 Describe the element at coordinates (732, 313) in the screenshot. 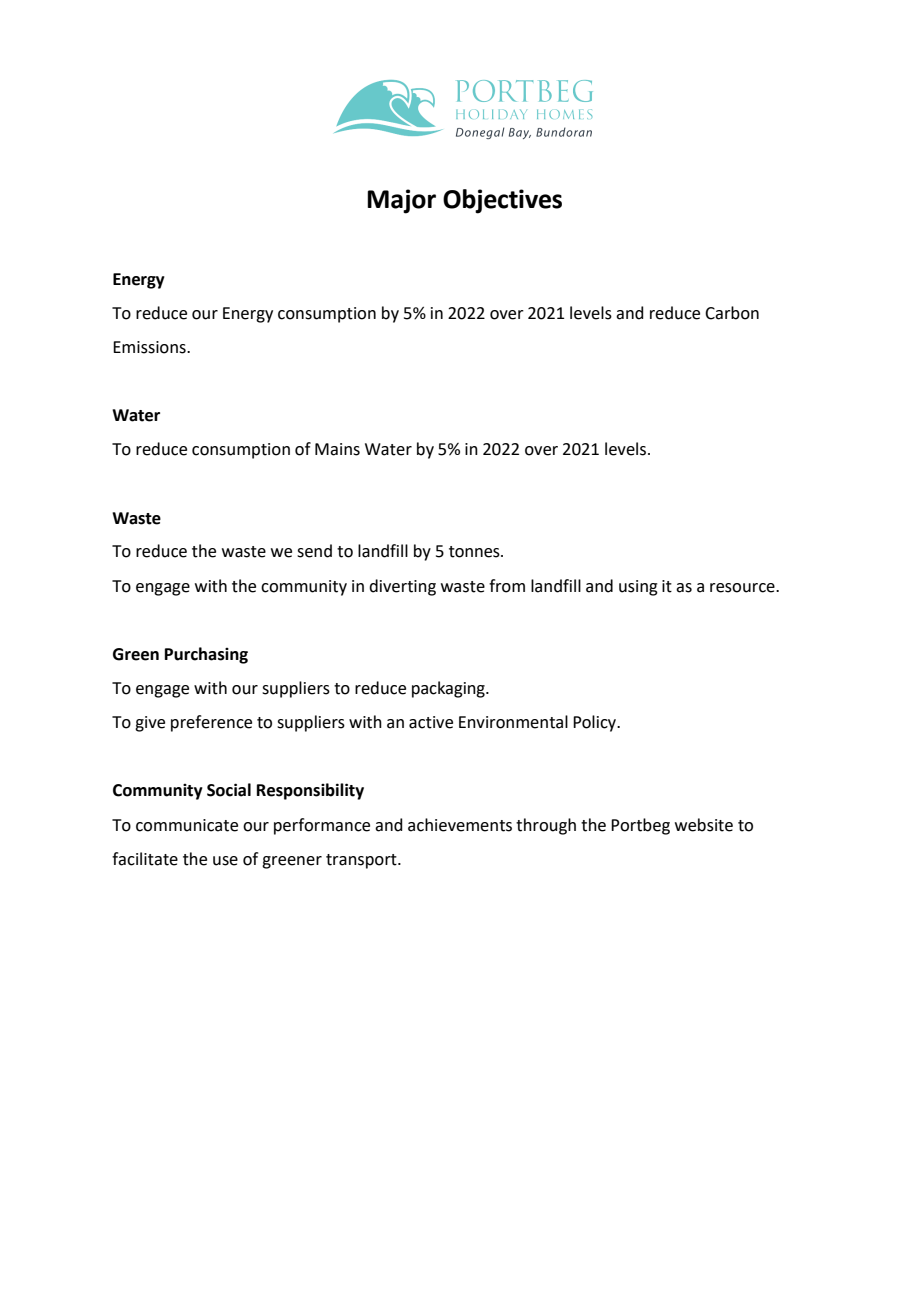

I see `Carbon` at that location.
